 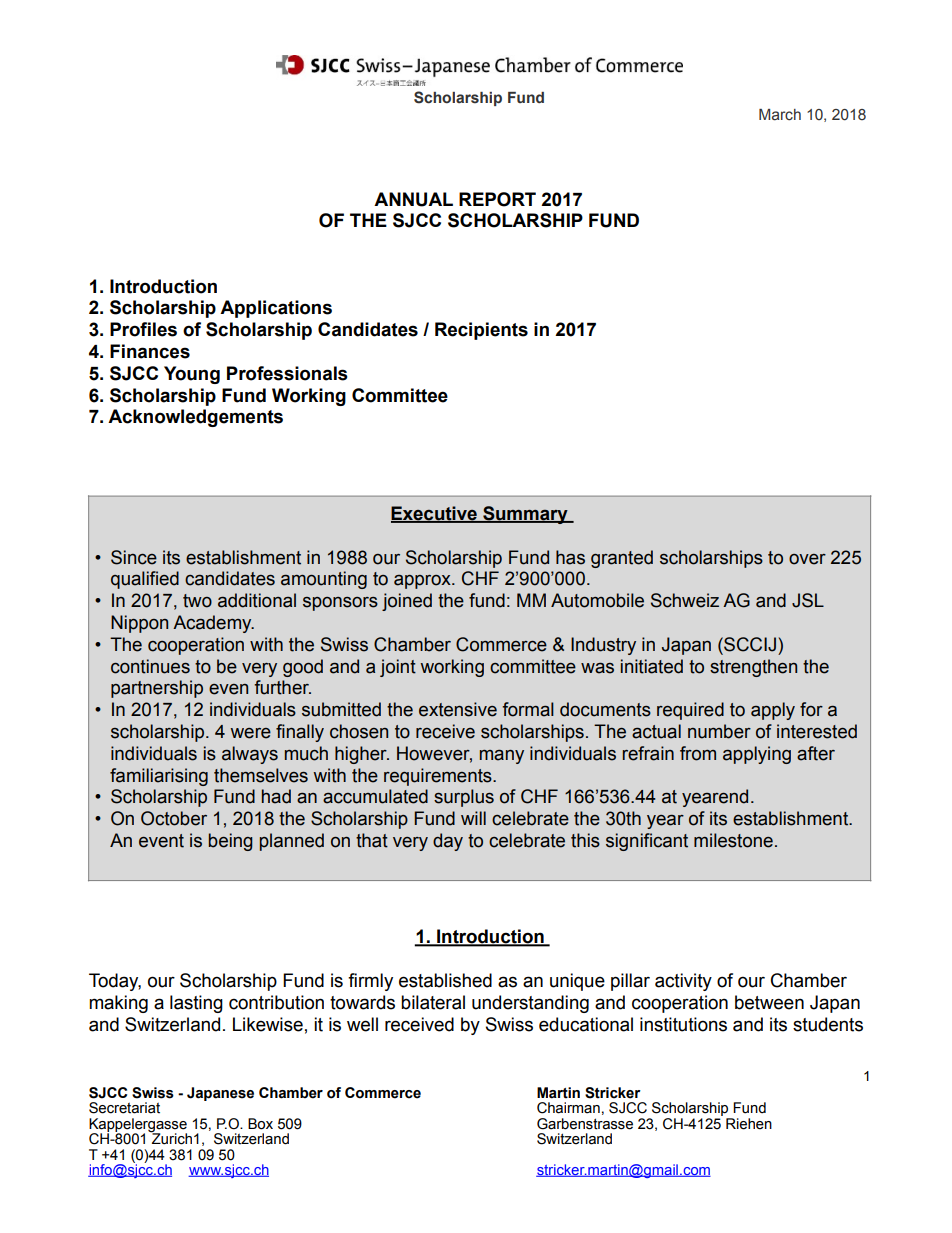 I want to click on Box, so click(x=260, y=1124).
